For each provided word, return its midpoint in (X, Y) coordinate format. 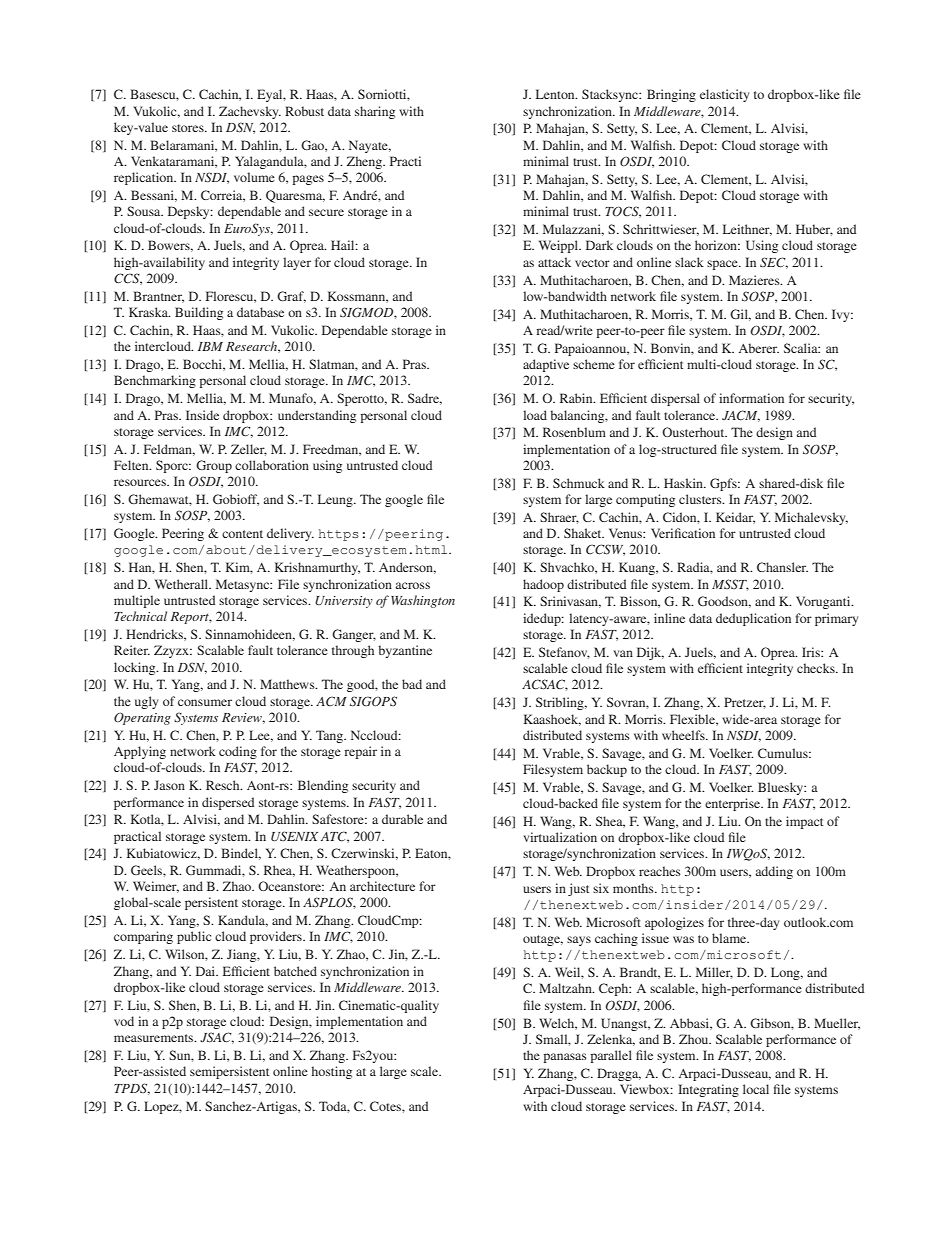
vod (124, 1021)
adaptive (546, 365)
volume (254, 177)
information (751, 398)
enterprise (734, 804)
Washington (423, 601)
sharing (375, 112)
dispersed (228, 803)
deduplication (753, 619)
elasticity (724, 95)
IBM (210, 346)
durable (402, 819)
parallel (611, 1056)
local (756, 1089)
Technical (140, 616)
